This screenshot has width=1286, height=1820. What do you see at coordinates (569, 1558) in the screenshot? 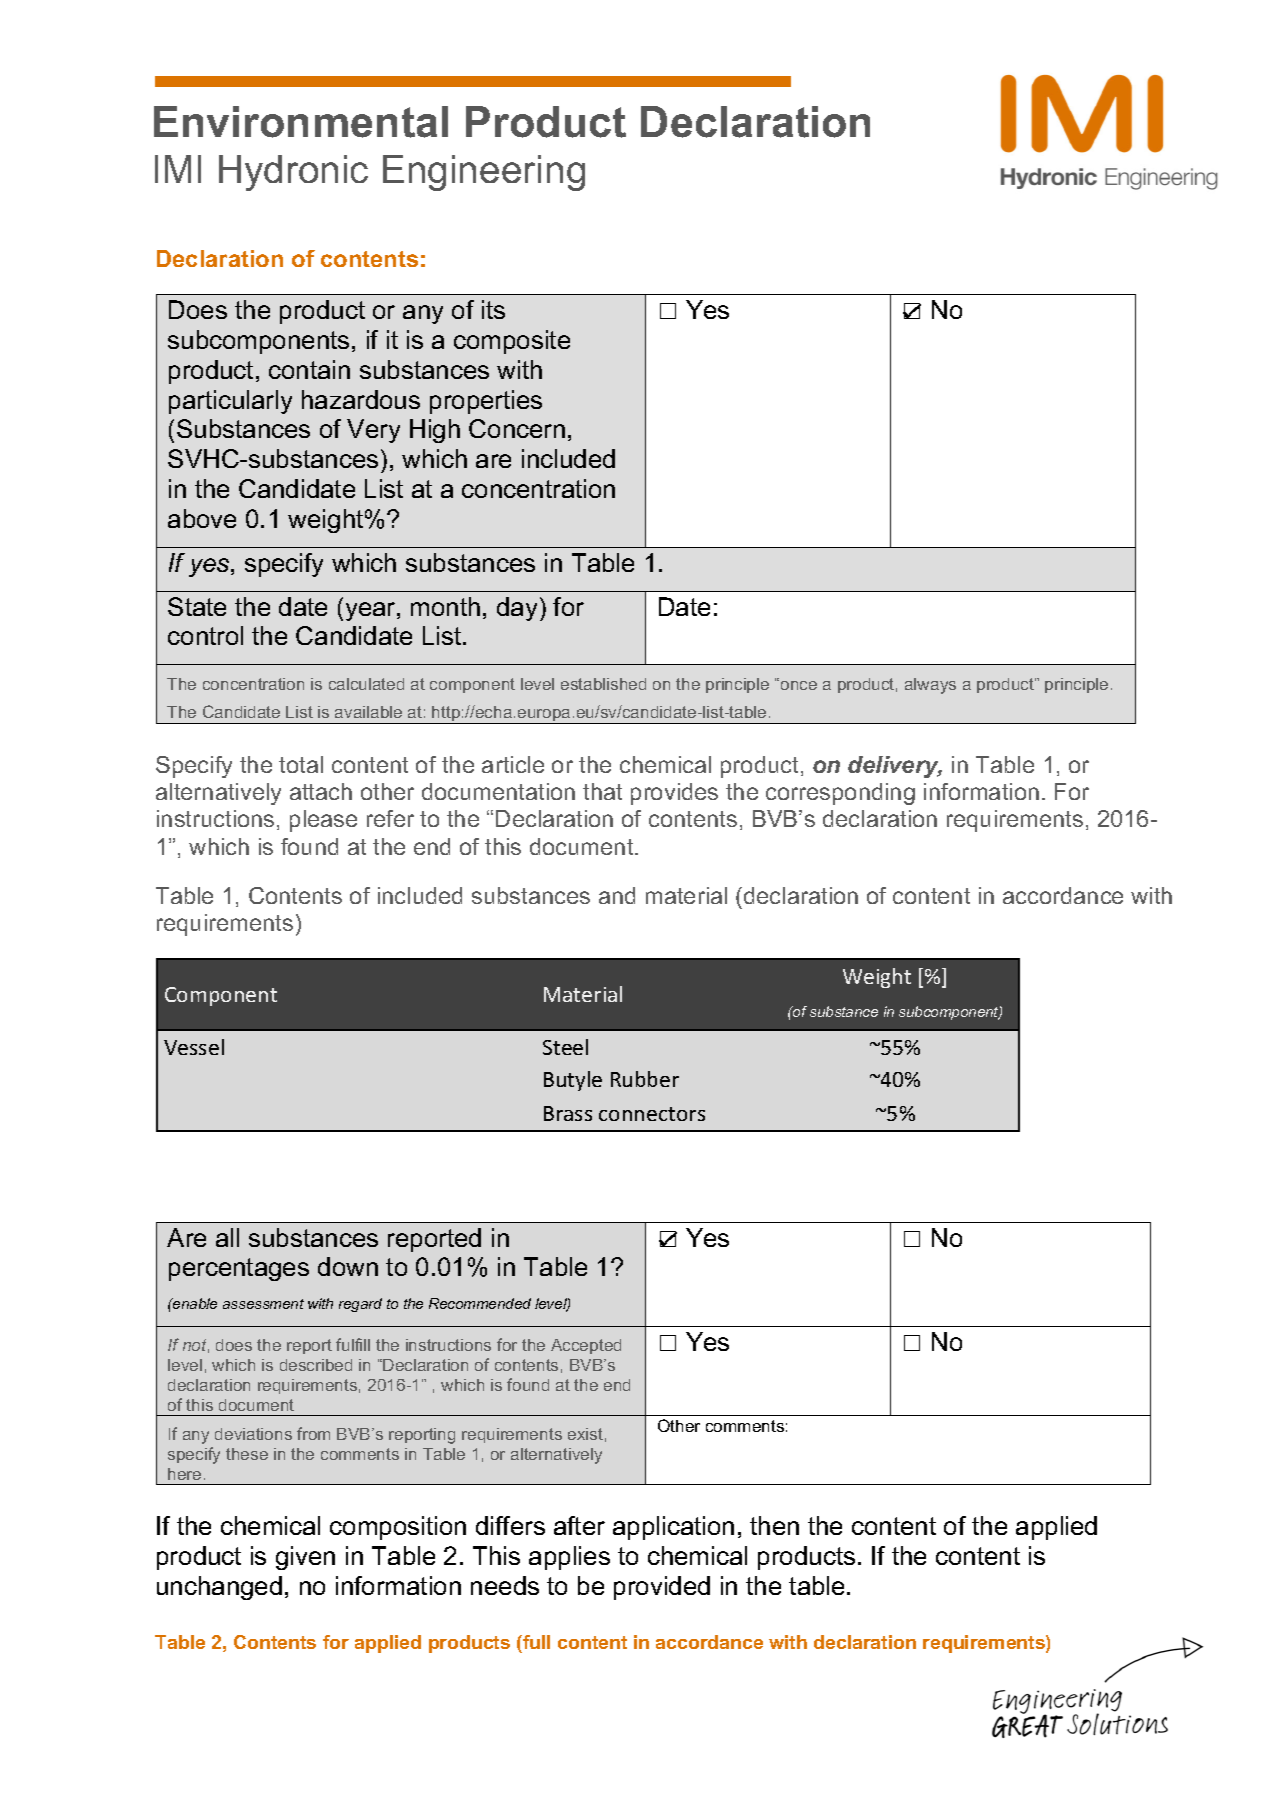
I see `applies` at bounding box center [569, 1558].
